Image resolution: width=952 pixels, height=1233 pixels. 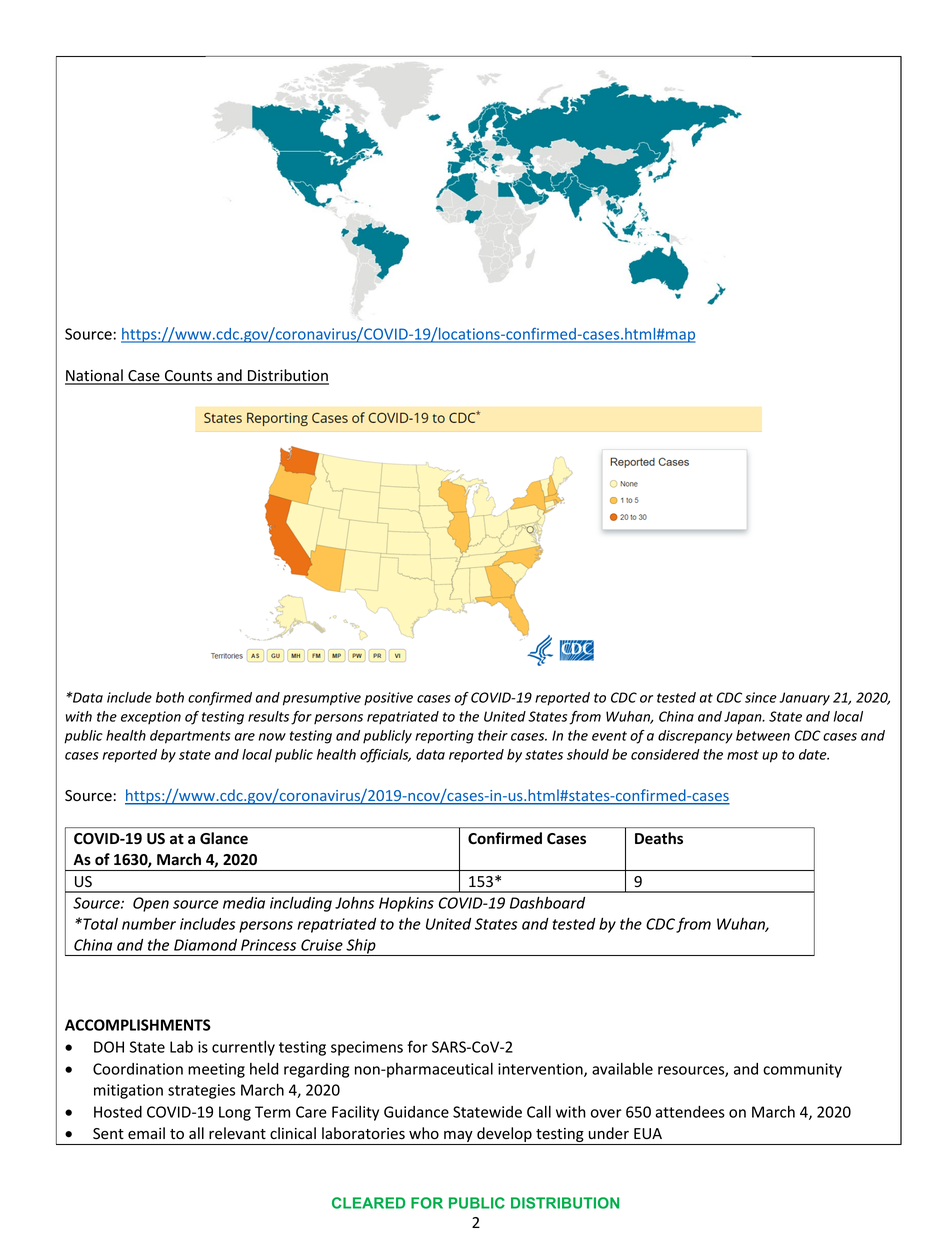 What do you see at coordinates (388, 699) in the screenshot?
I see `positive` at bounding box center [388, 699].
